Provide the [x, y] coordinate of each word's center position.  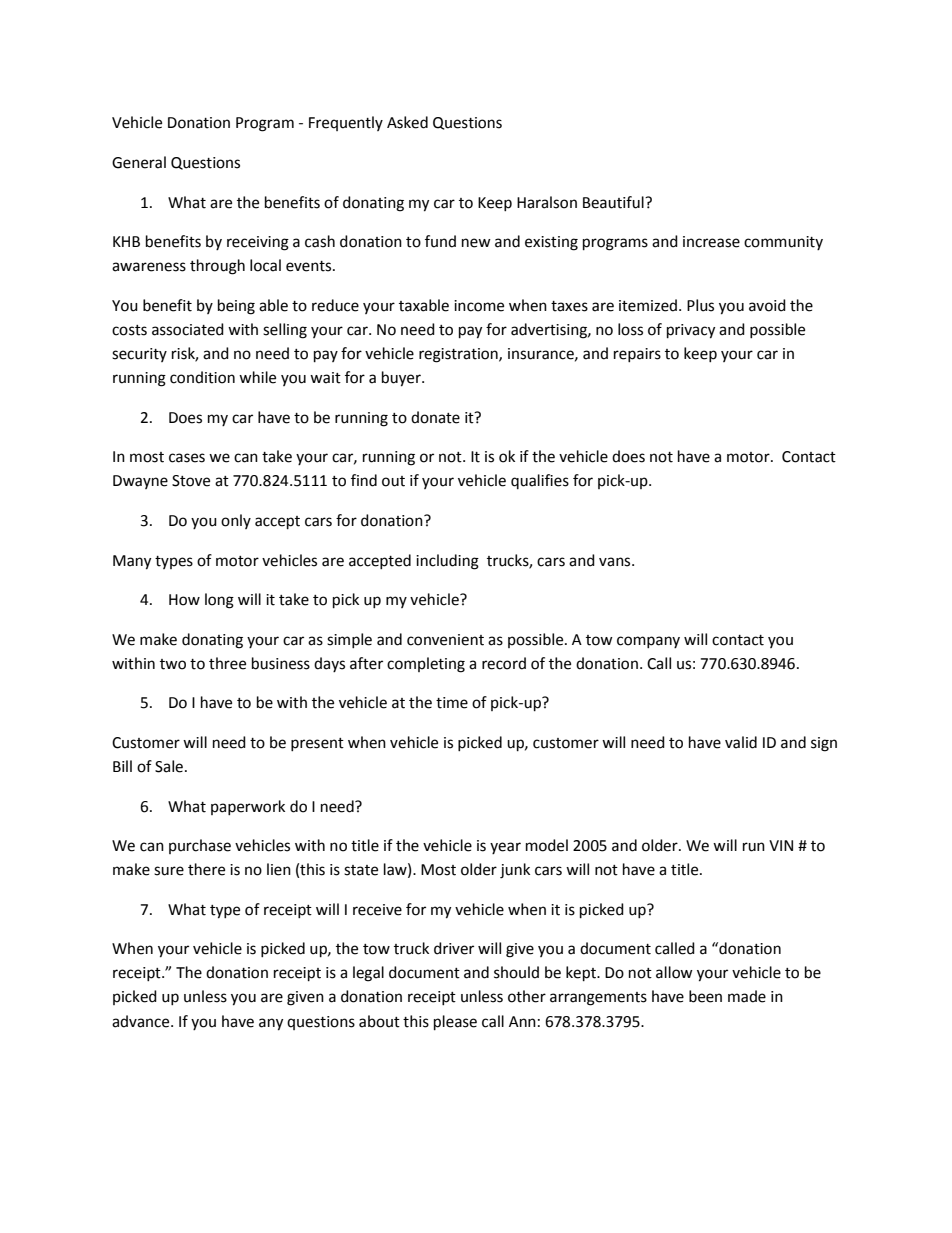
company [648, 642]
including [447, 562]
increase [711, 242]
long [219, 601]
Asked [407, 122]
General [139, 162]
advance [142, 1021]
